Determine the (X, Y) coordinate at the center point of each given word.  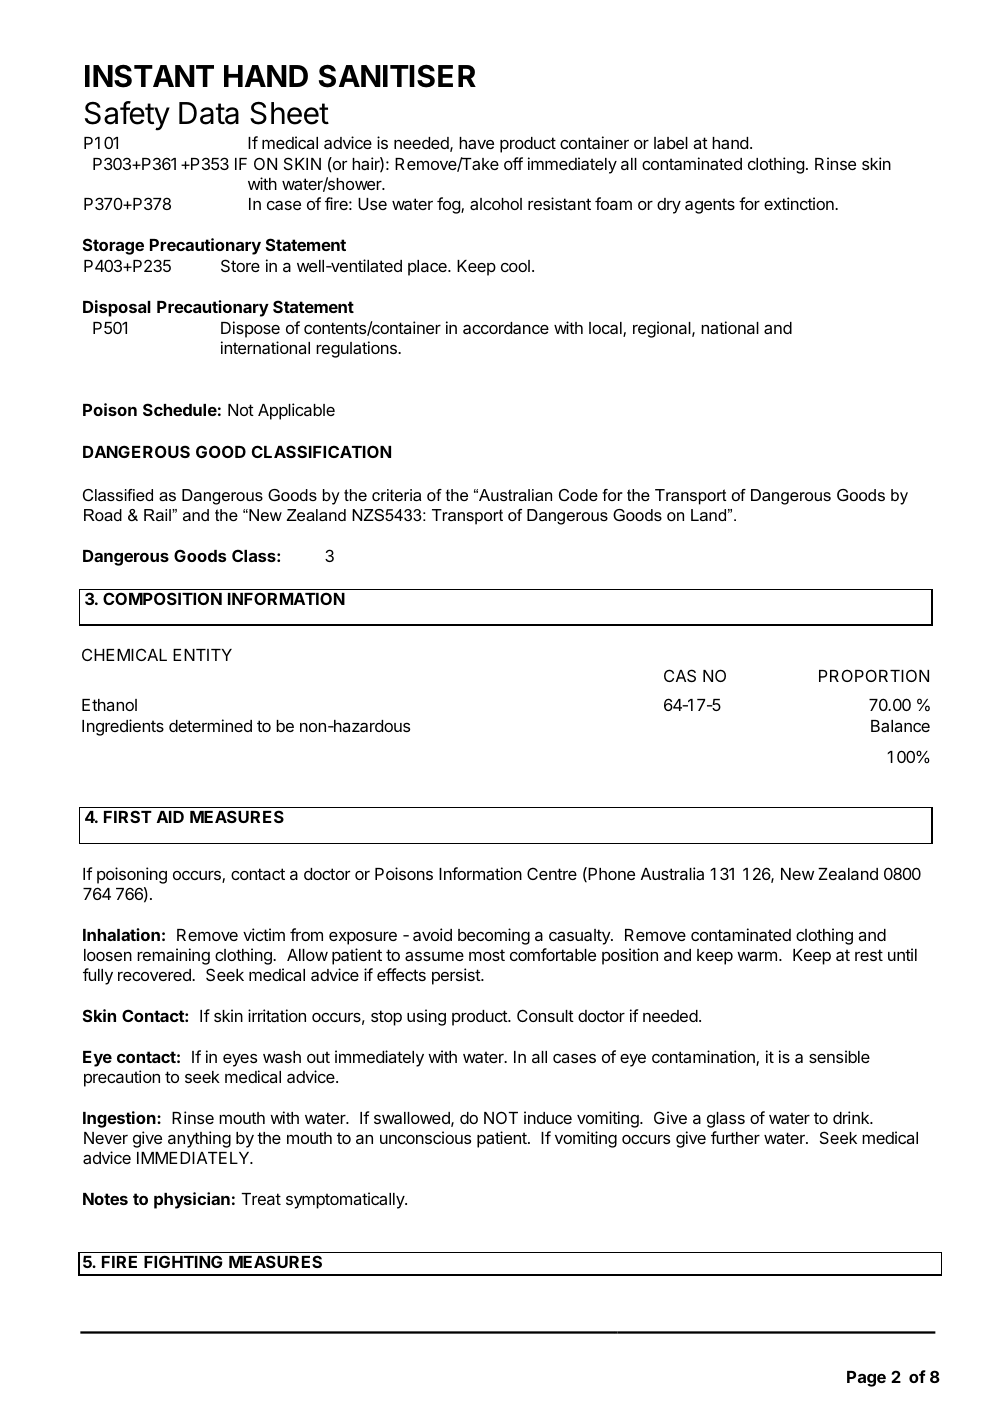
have (476, 143)
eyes (240, 1060)
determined (210, 725)
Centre (552, 873)
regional (663, 329)
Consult (545, 1015)
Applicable (296, 411)
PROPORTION (874, 675)
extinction (800, 203)
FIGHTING (183, 1261)
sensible (839, 1056)
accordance (506, 328)
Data (209, 113)
